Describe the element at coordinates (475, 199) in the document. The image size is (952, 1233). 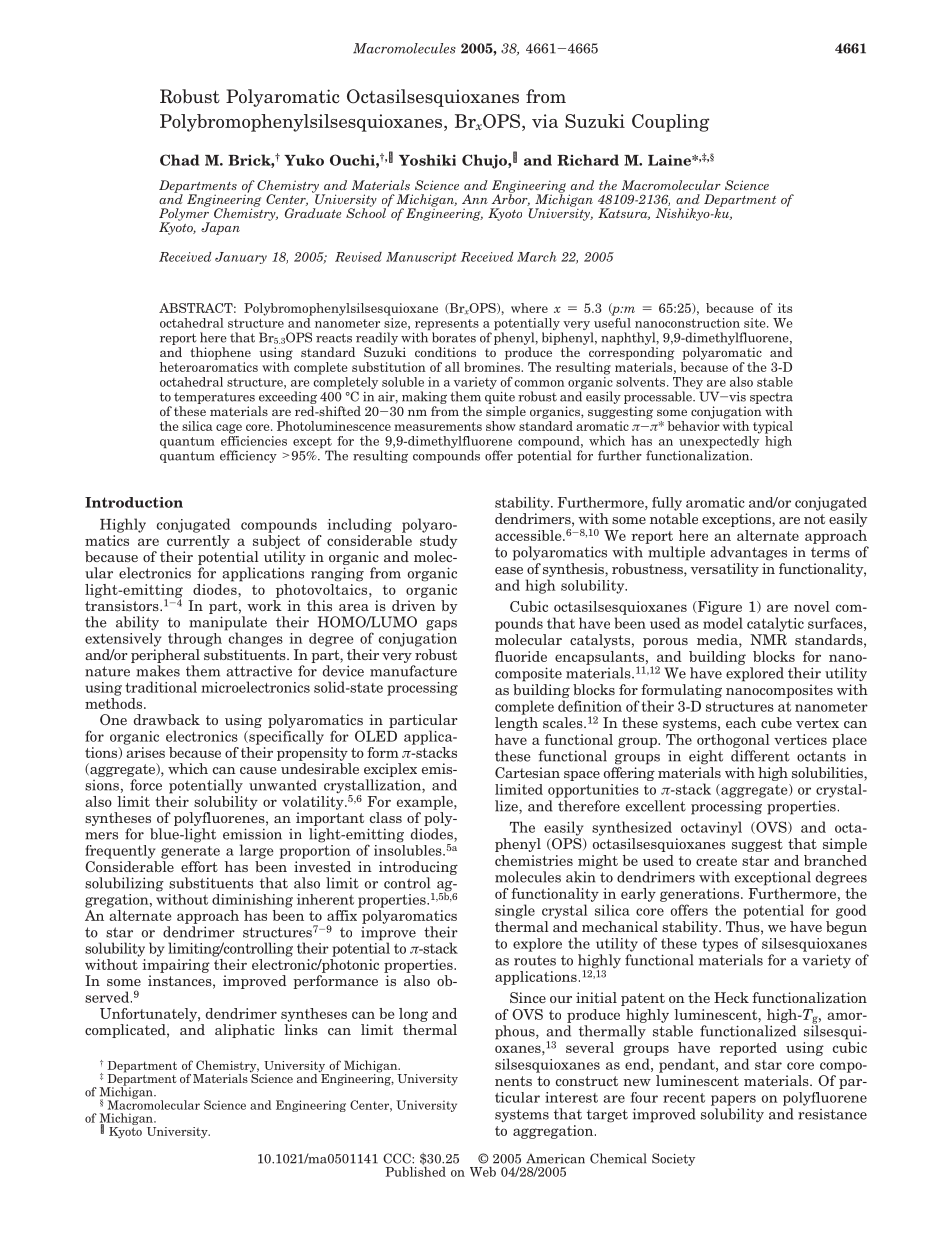
I see `Ann` at that location.
